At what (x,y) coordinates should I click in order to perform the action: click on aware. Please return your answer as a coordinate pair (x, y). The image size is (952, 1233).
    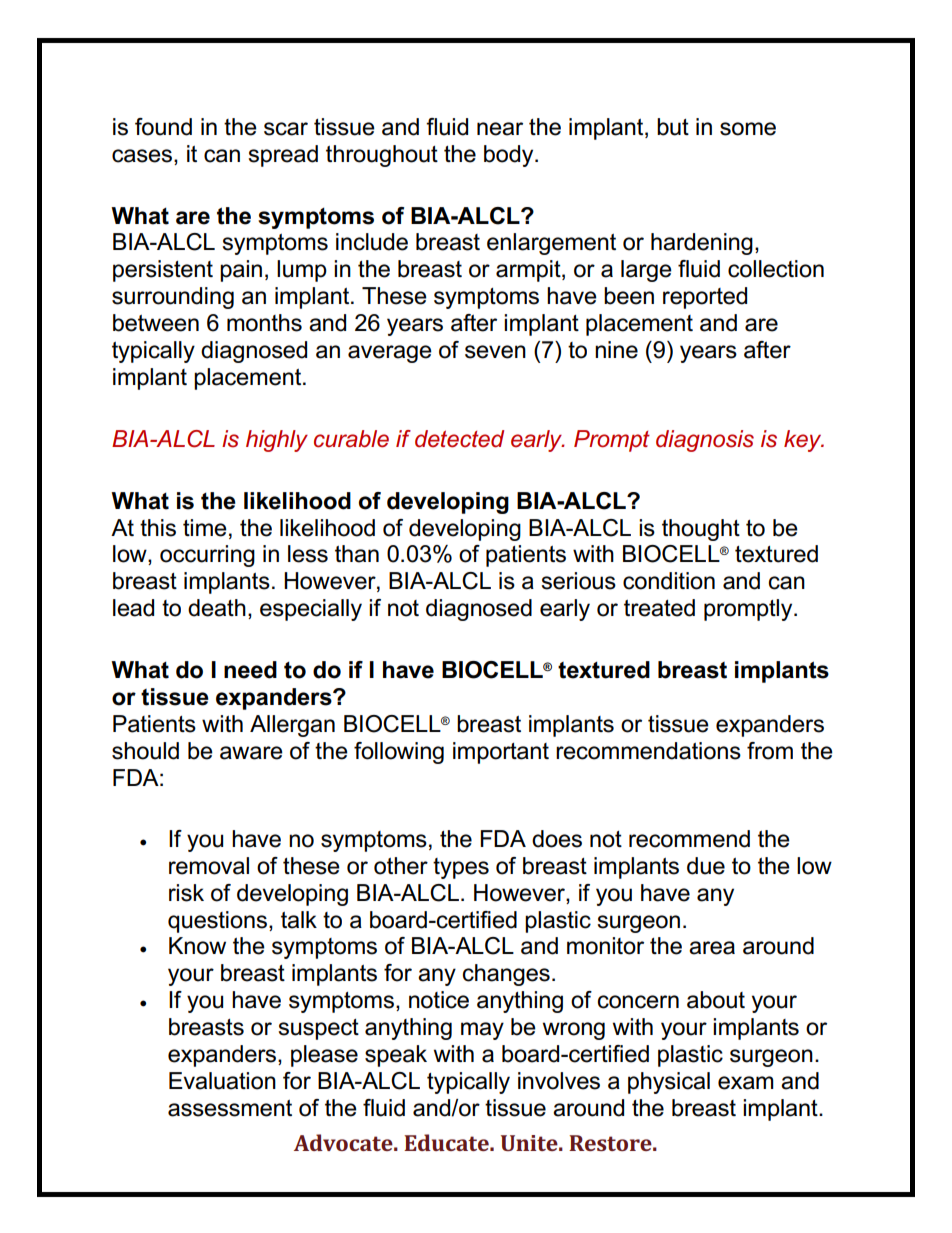
    Looking at the image, I should click on (251, 753).
